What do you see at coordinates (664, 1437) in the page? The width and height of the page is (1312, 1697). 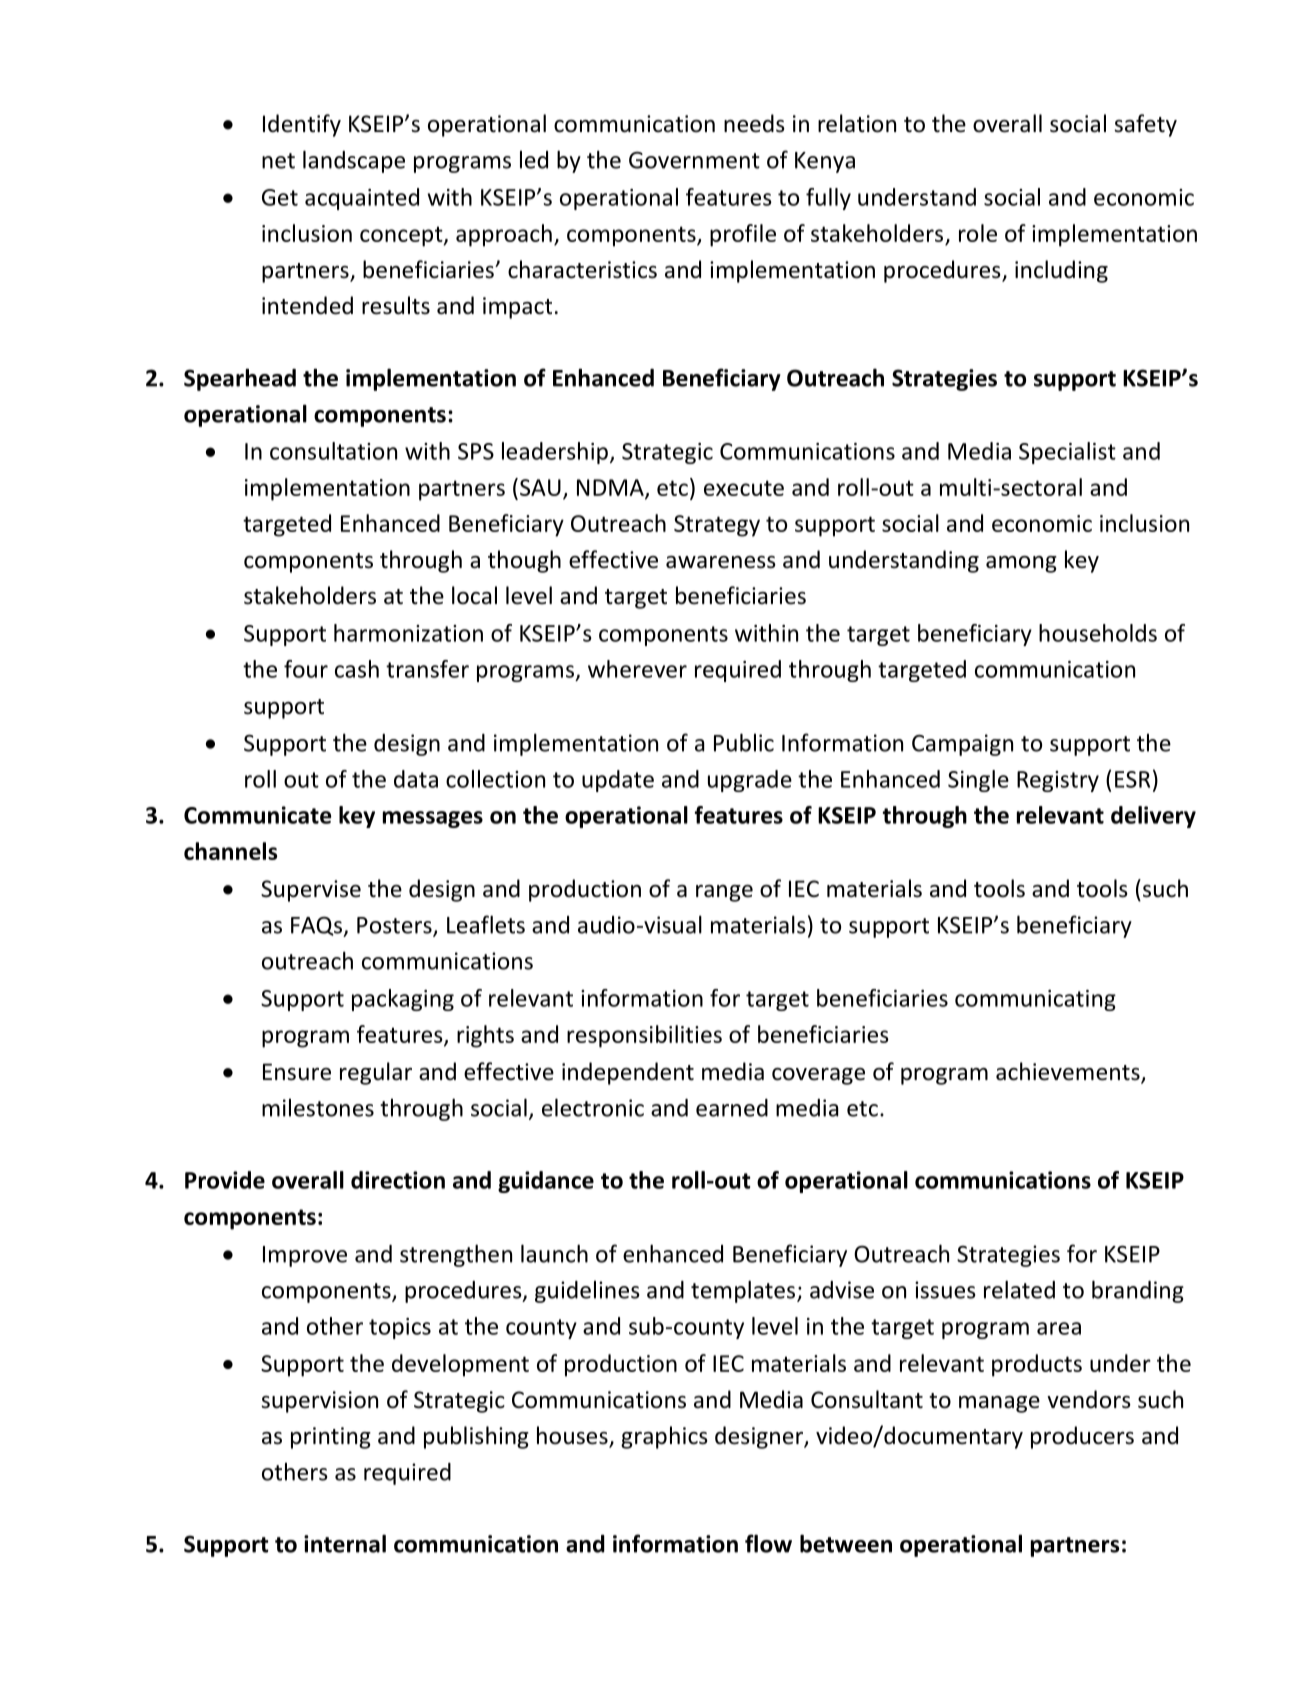 I see `graphics` at bounding box center [664, 1437].
